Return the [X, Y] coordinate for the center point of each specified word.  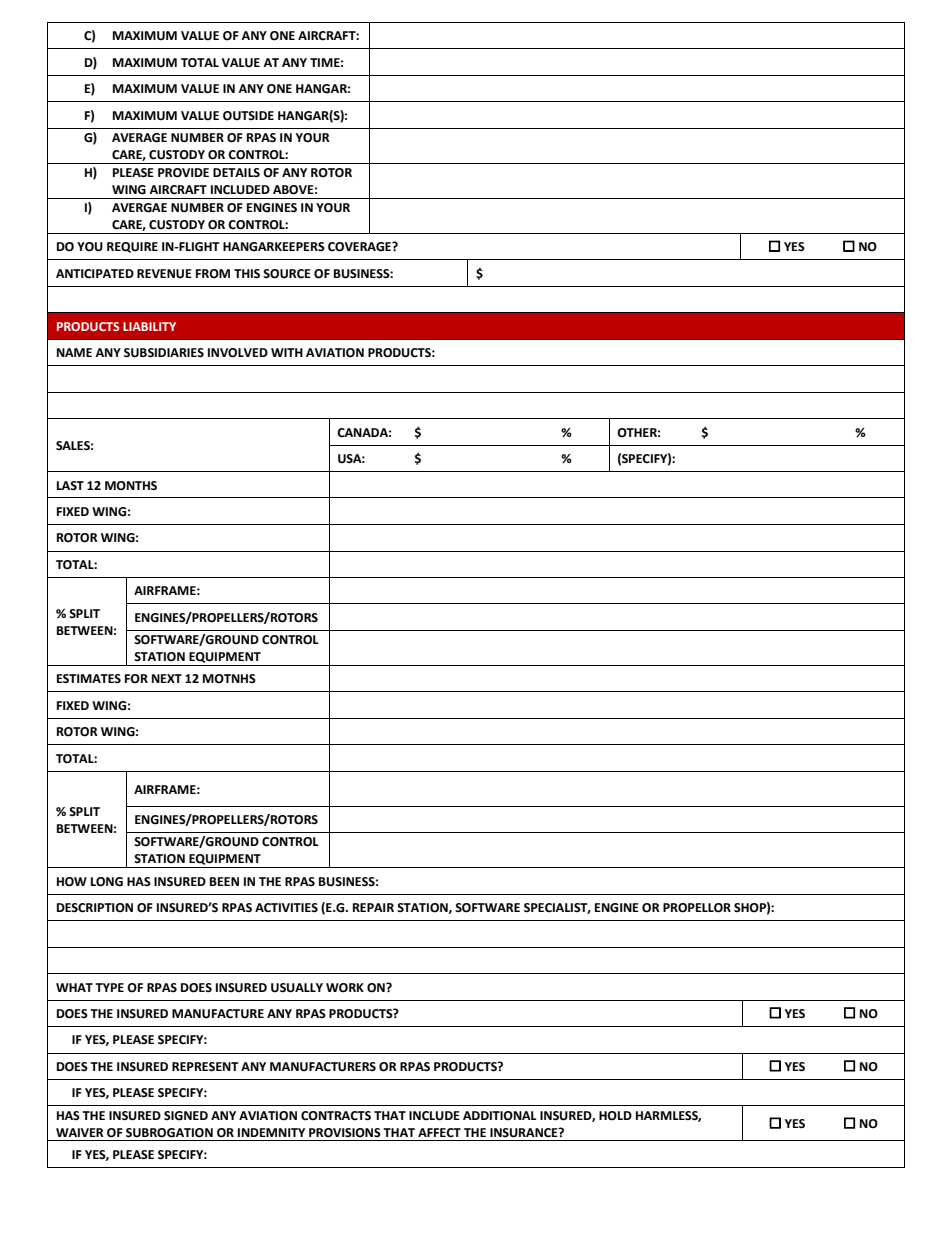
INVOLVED [238, 353]
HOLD [615, 1116]
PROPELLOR [697, 908]
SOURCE [287, 274]
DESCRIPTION [95, 908]
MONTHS [131, 486]
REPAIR [373, 907]
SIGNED [186, 1116]
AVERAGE [139, 138]
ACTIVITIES [286, 908]
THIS [247, 274]
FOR [136, 679]
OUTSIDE [248, 116]
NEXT [167, 678]
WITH [287, 352]
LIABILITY [149, 326]
